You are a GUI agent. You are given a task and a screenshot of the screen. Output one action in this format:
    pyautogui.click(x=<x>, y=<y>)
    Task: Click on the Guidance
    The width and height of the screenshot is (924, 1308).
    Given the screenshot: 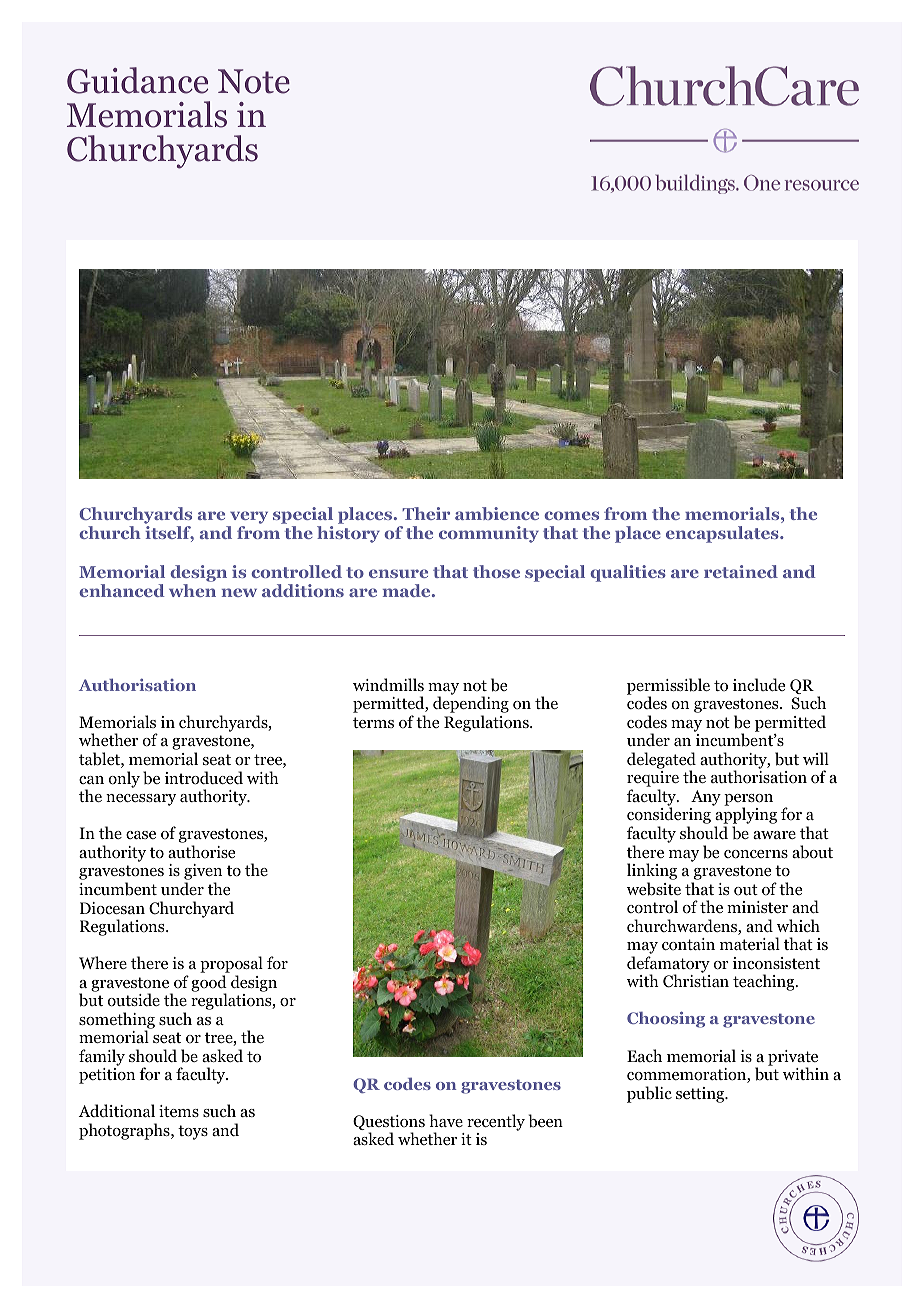 What is the action you would take?
    pyautogui.click(x=137, y=80)
